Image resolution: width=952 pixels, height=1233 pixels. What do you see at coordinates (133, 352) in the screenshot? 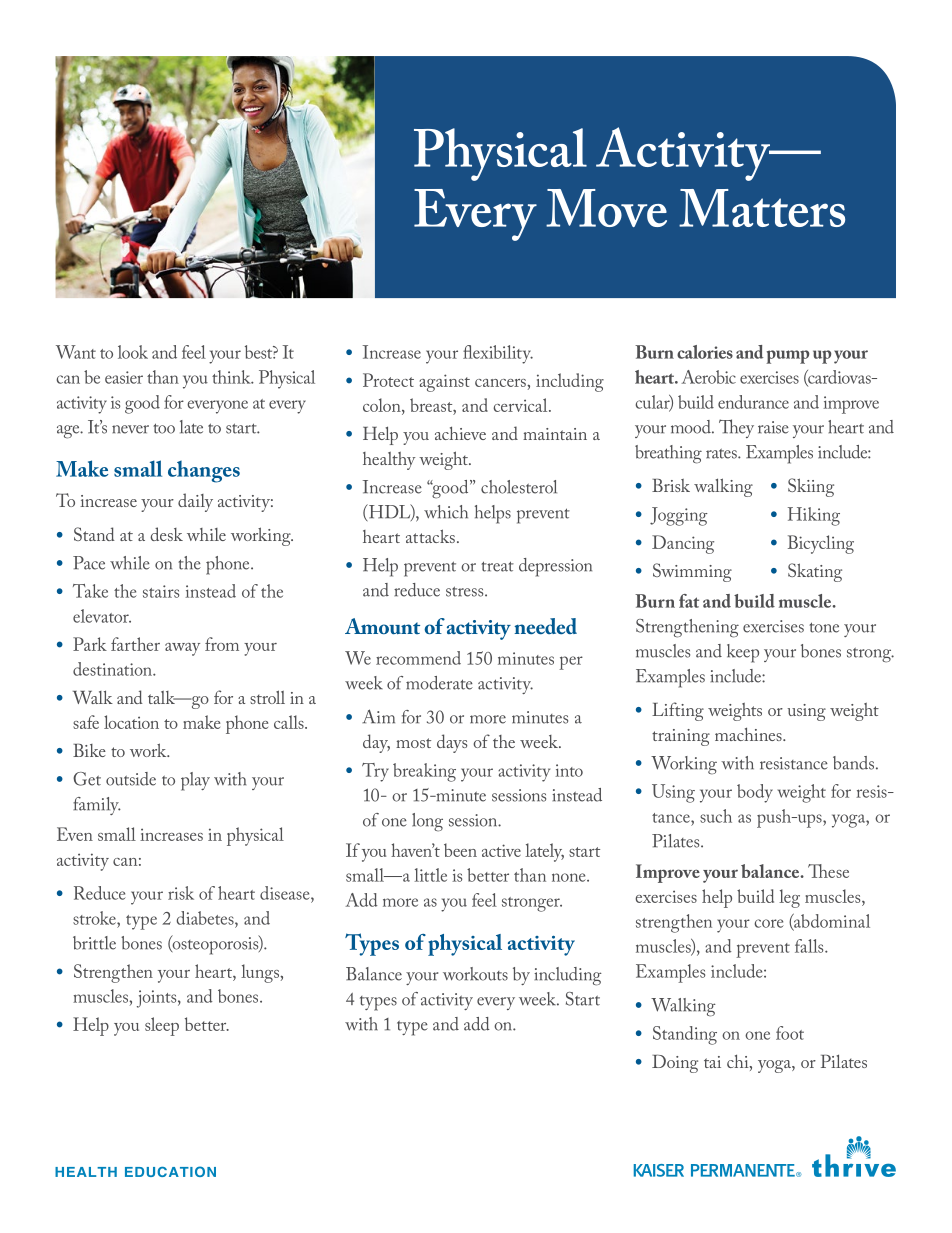
I see `look` at bounding box center [133, 352].
